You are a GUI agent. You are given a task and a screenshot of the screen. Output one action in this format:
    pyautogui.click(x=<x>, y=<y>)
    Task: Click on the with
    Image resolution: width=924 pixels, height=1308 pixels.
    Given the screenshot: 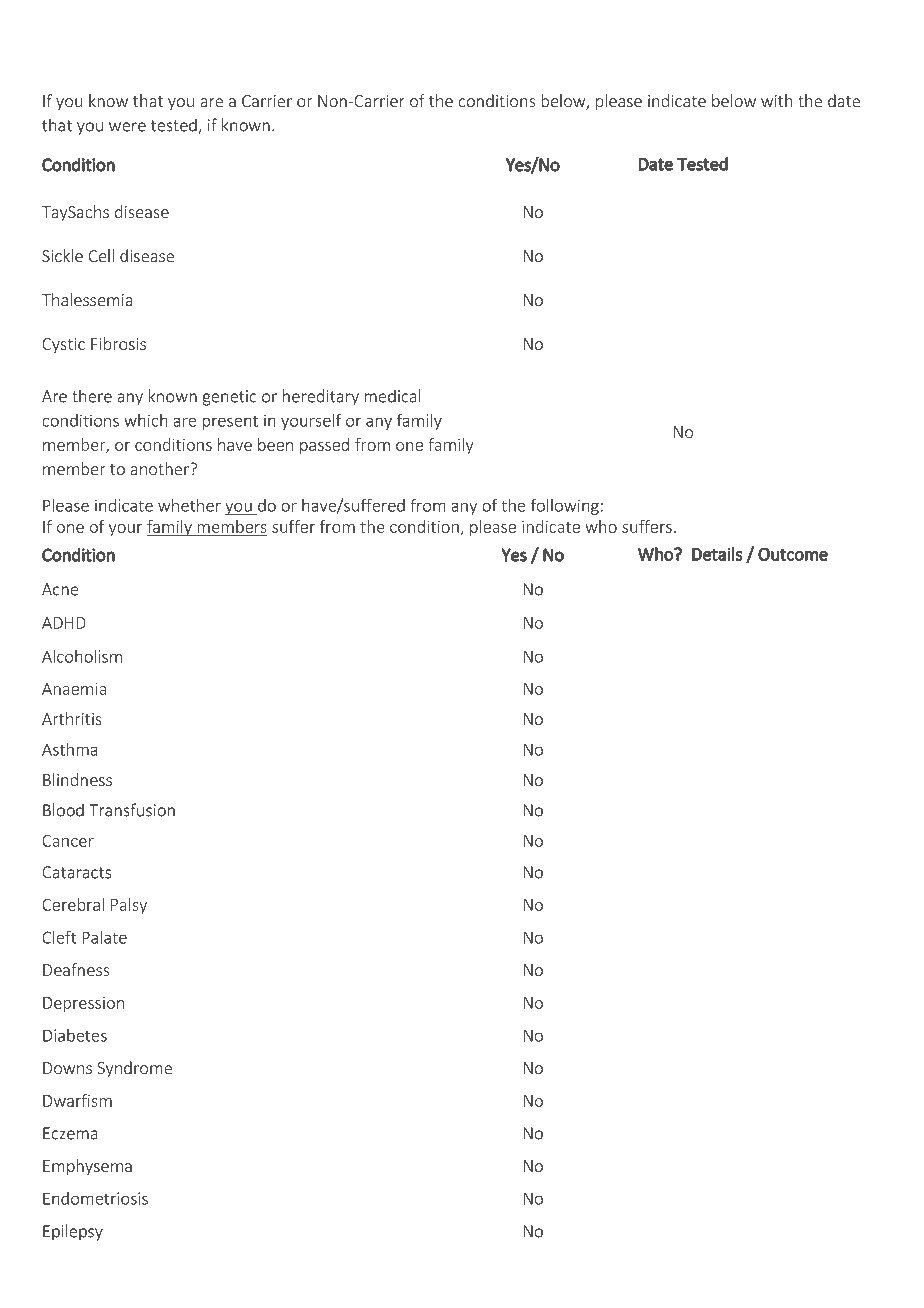 What is the action you would take?
    pyautogui.click(x=777, y=100)
